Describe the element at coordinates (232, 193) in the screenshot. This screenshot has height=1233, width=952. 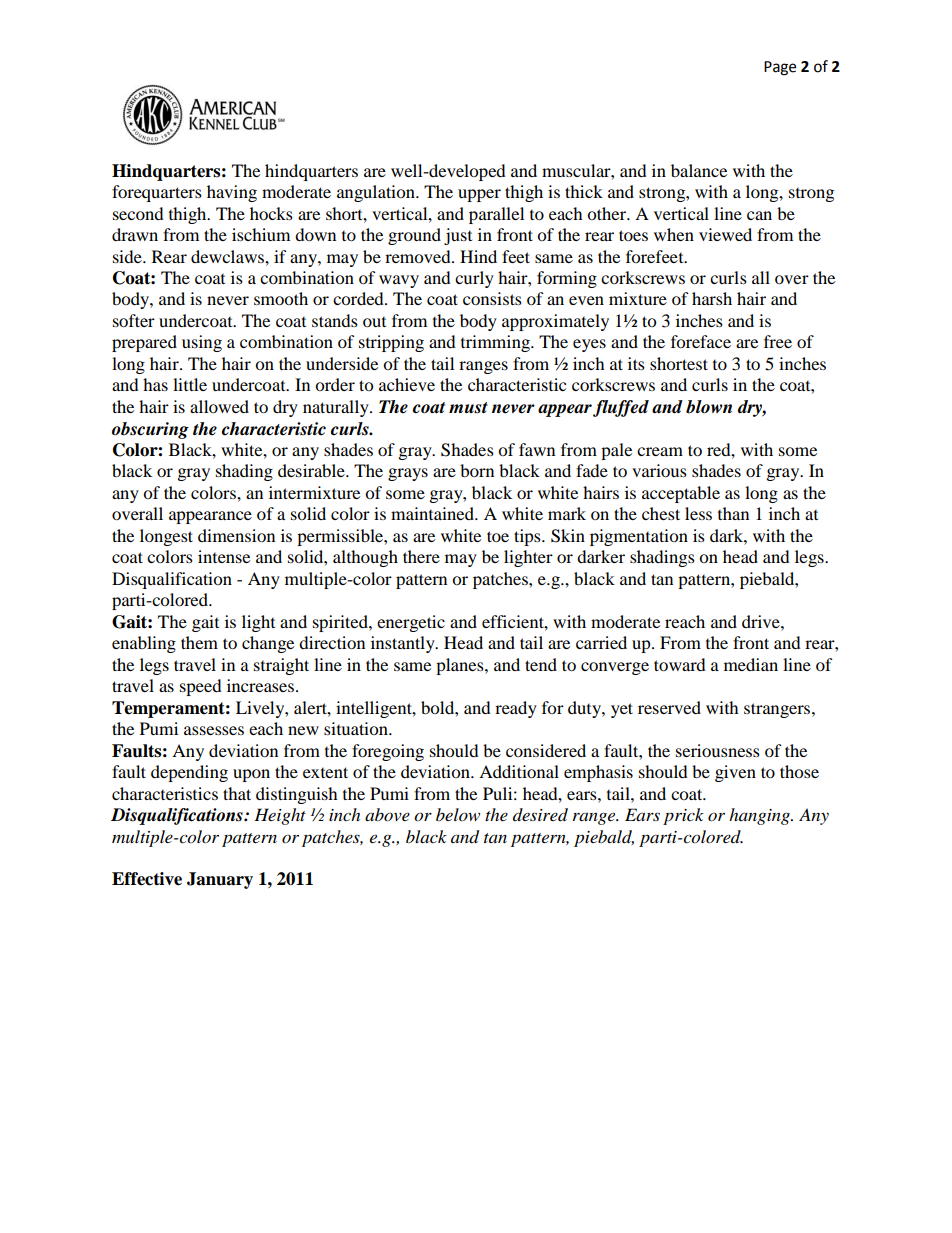
I see `having` at that location.
